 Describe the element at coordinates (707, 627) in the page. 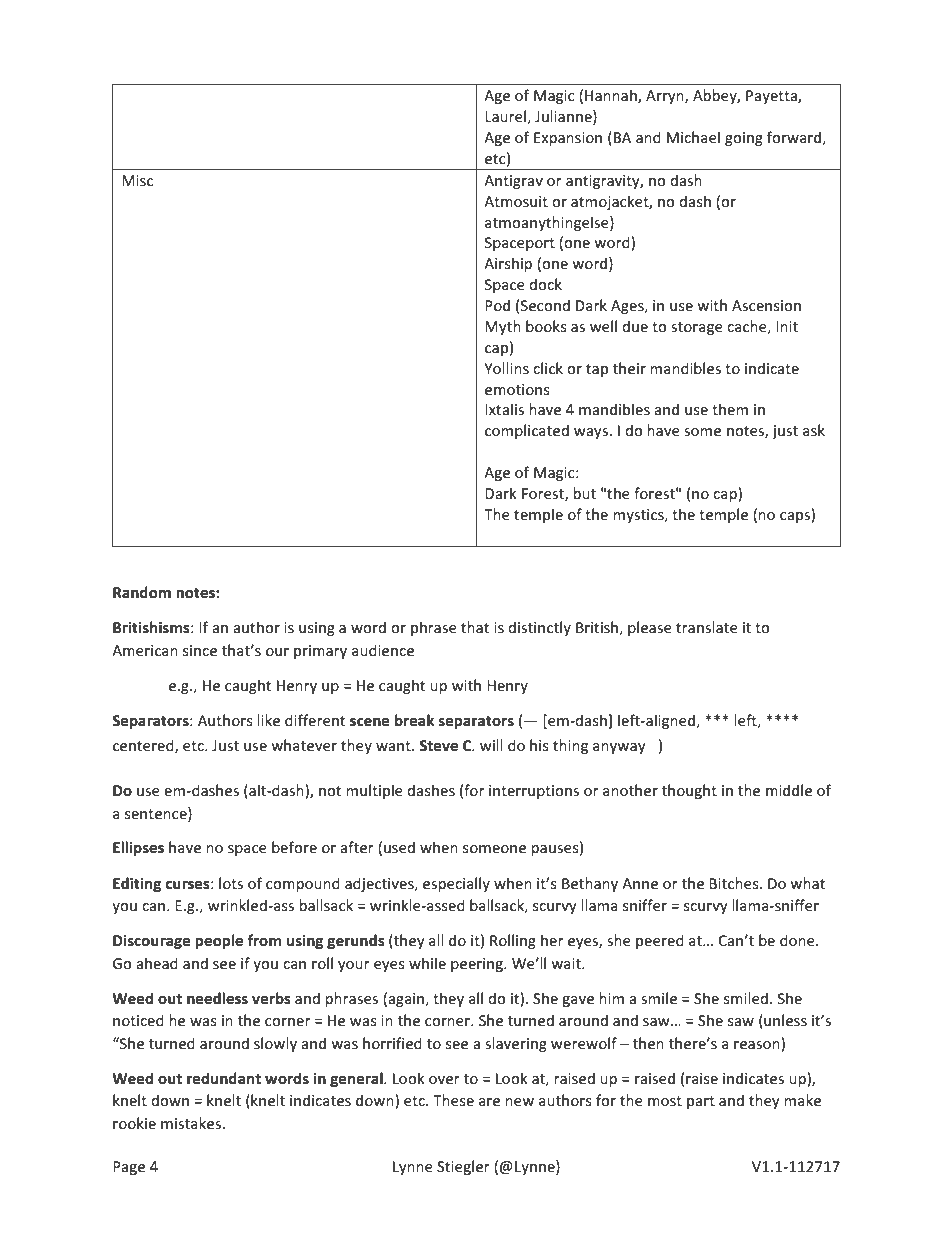

I see `translate` at that location.
